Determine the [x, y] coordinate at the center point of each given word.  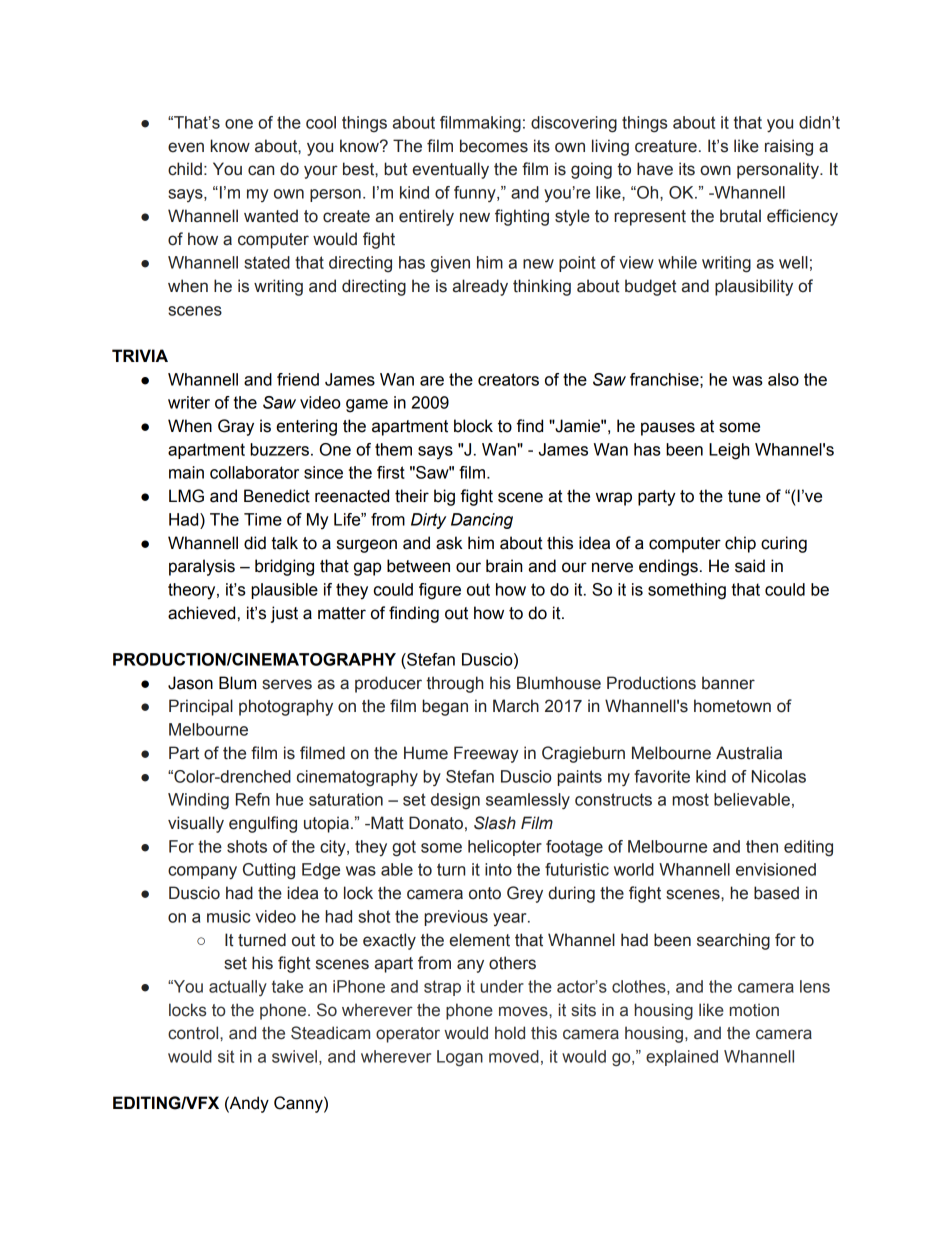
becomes [494, 146]
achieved [201, 613]
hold [510, 1033]
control [194, 1033]
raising [789, 147]
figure [440, 591]
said [750, 566]
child [185, 169]
